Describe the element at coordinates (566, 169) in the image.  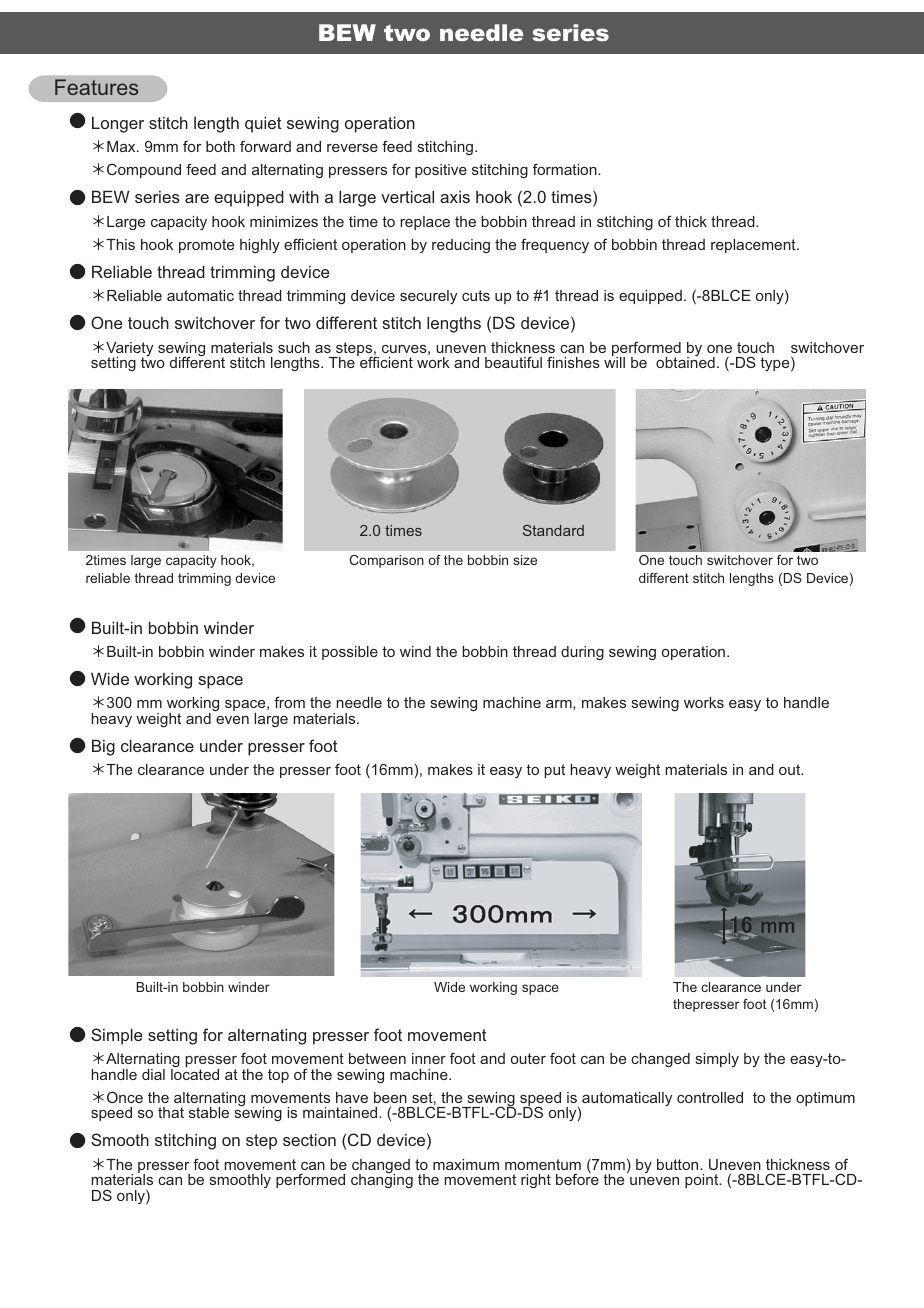
I see `formation` at that location.
